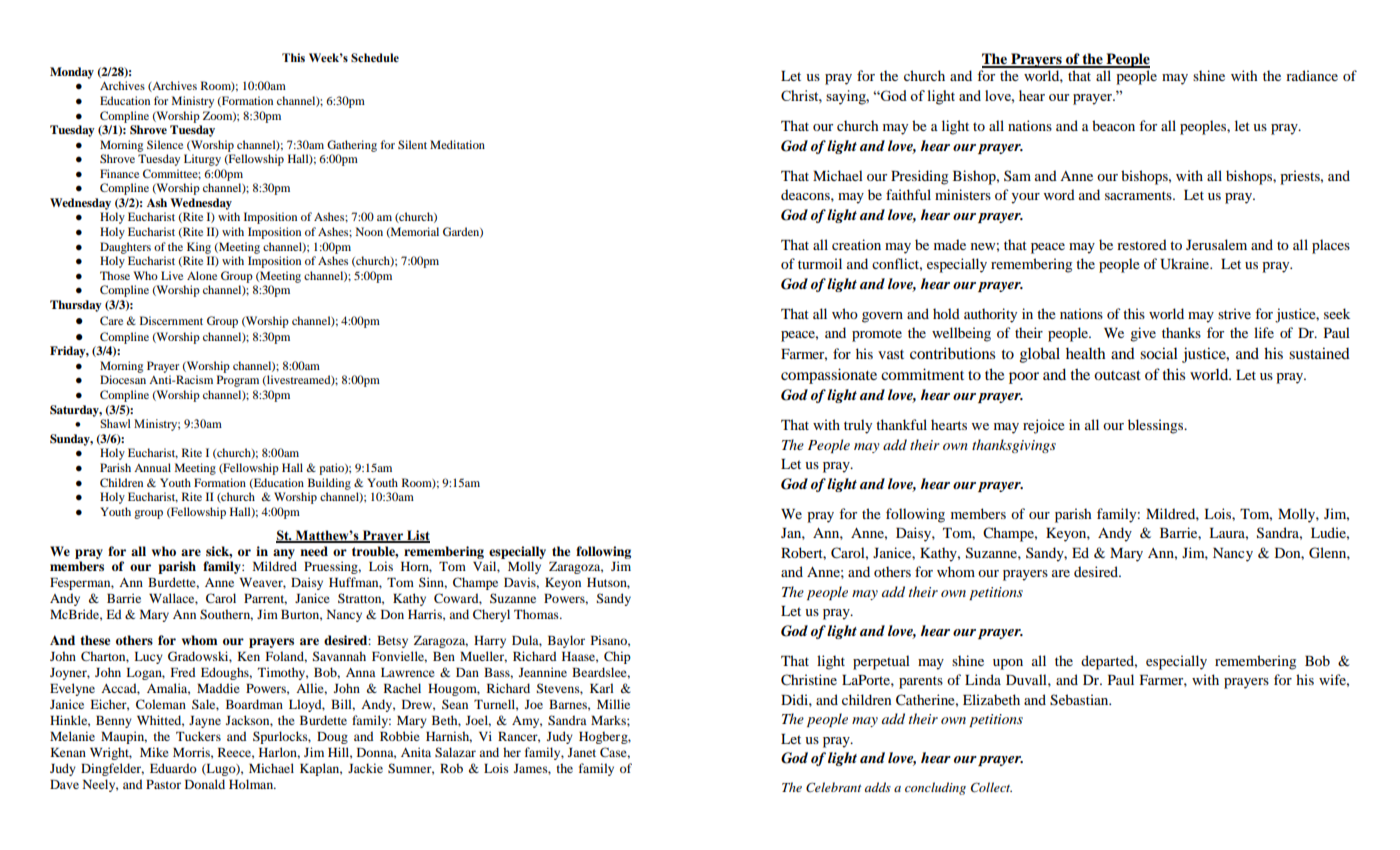 This screenshot has width=1400, height=850. Describe the element at coordinates (991, 787) in the screenshot. I see `Collect` at that location.
